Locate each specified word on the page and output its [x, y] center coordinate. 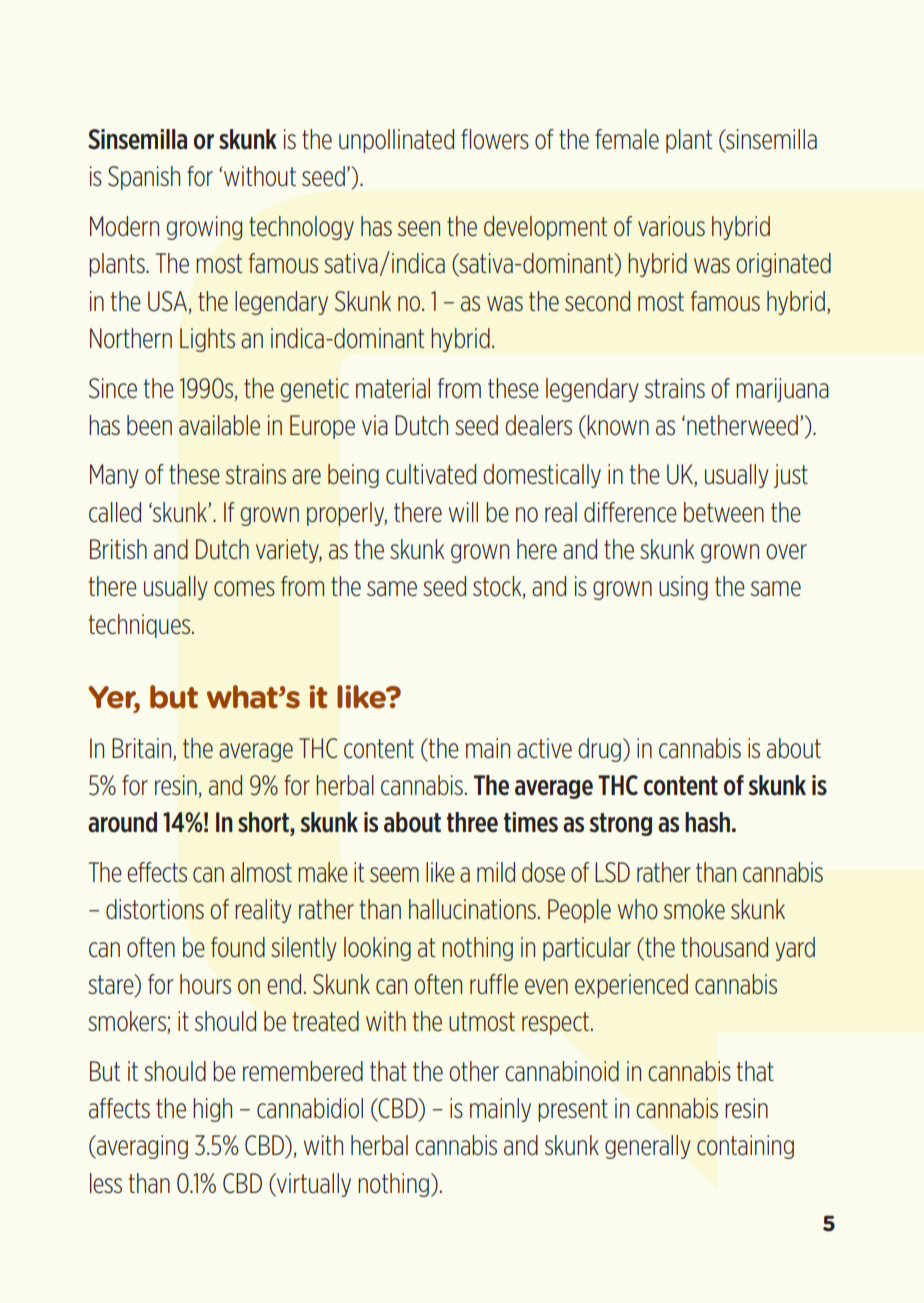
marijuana [782, 390]
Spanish [144, 178]
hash [707, 822]
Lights [207, 340]
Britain [143, 749]
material [393, 388]
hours [205, 984]
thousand [724, 947]
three [472, 822]
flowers [495, 139]
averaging [141, 1147]
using [683, 588]
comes [244, 589]
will [463, 512]
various [671, 226]
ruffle [494, 984]
